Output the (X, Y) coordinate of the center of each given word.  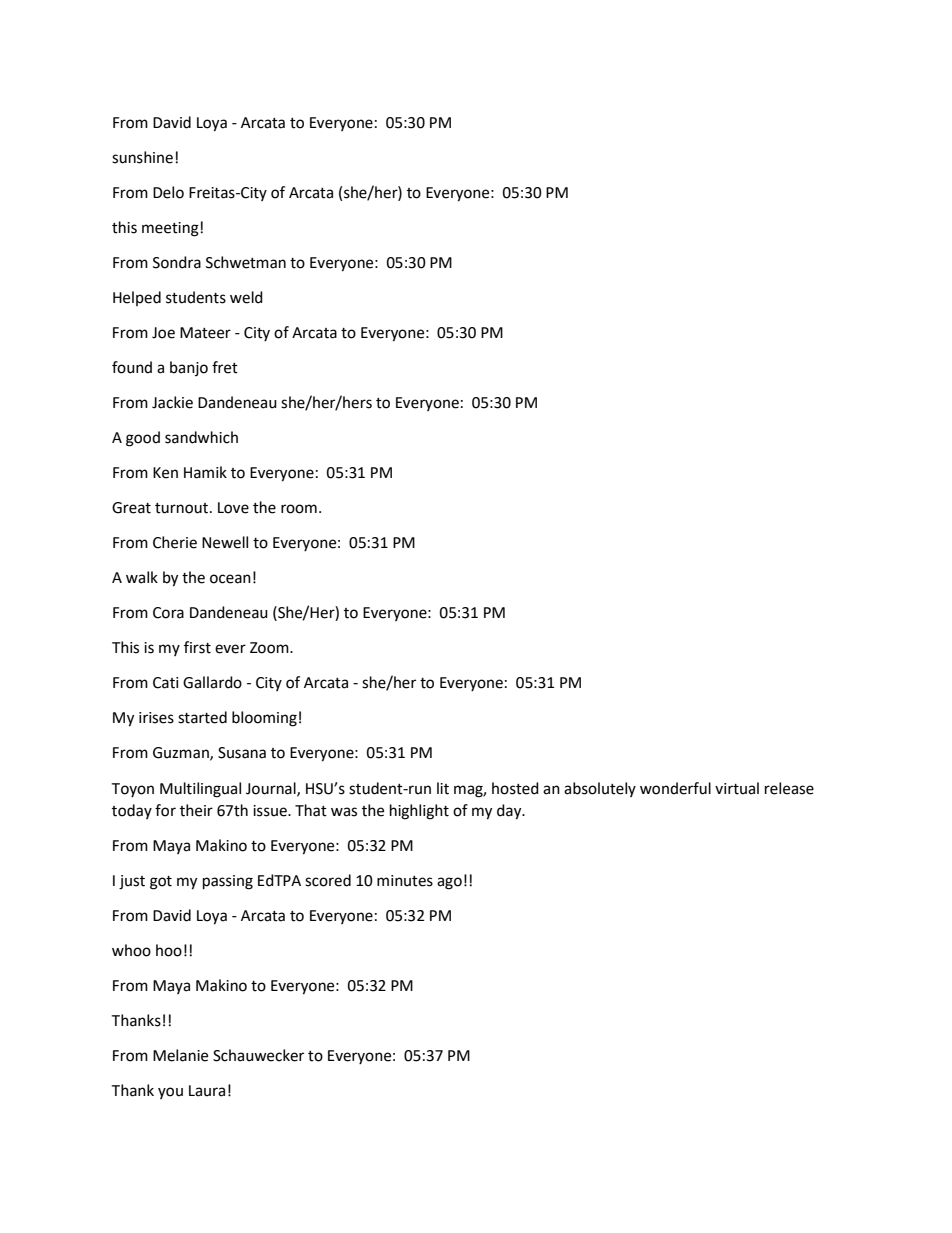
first (197, 647)
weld (246, 297)
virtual (737, 788)
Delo (168, 192)
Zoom (270, 648)
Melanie (180, 1055)
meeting (170, 229)
